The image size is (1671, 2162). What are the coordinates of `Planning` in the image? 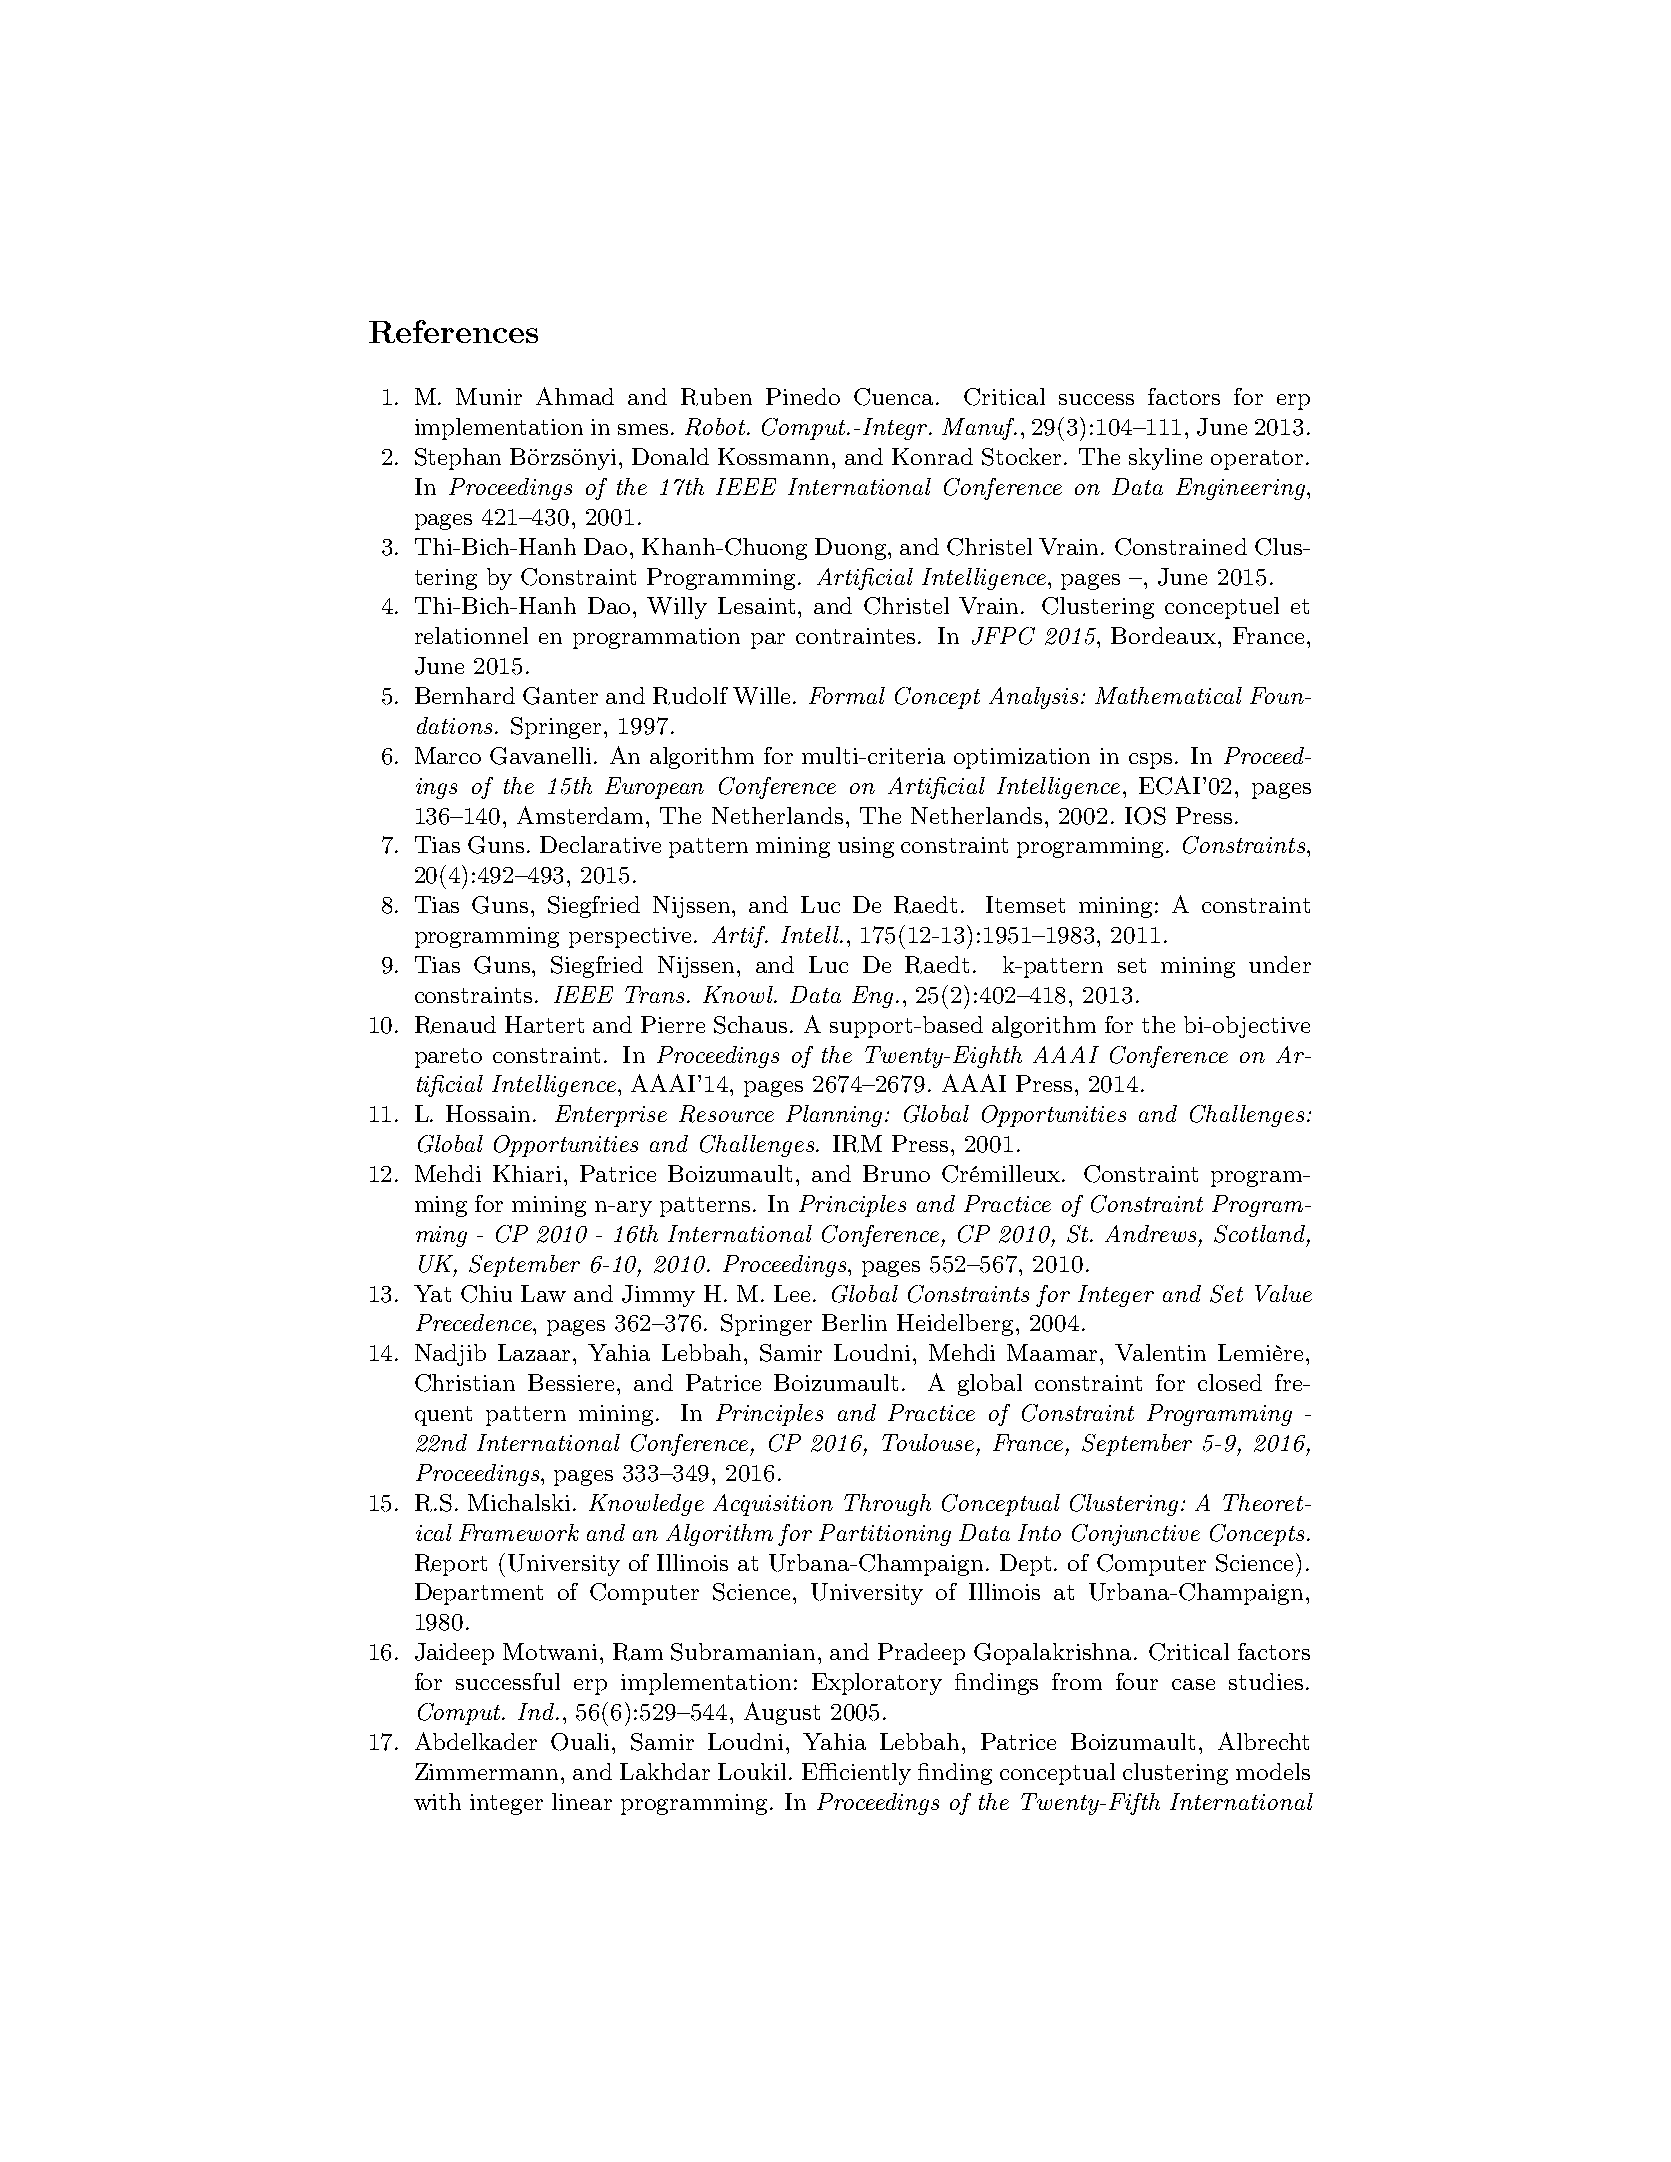 It's located at (834, 1116).
